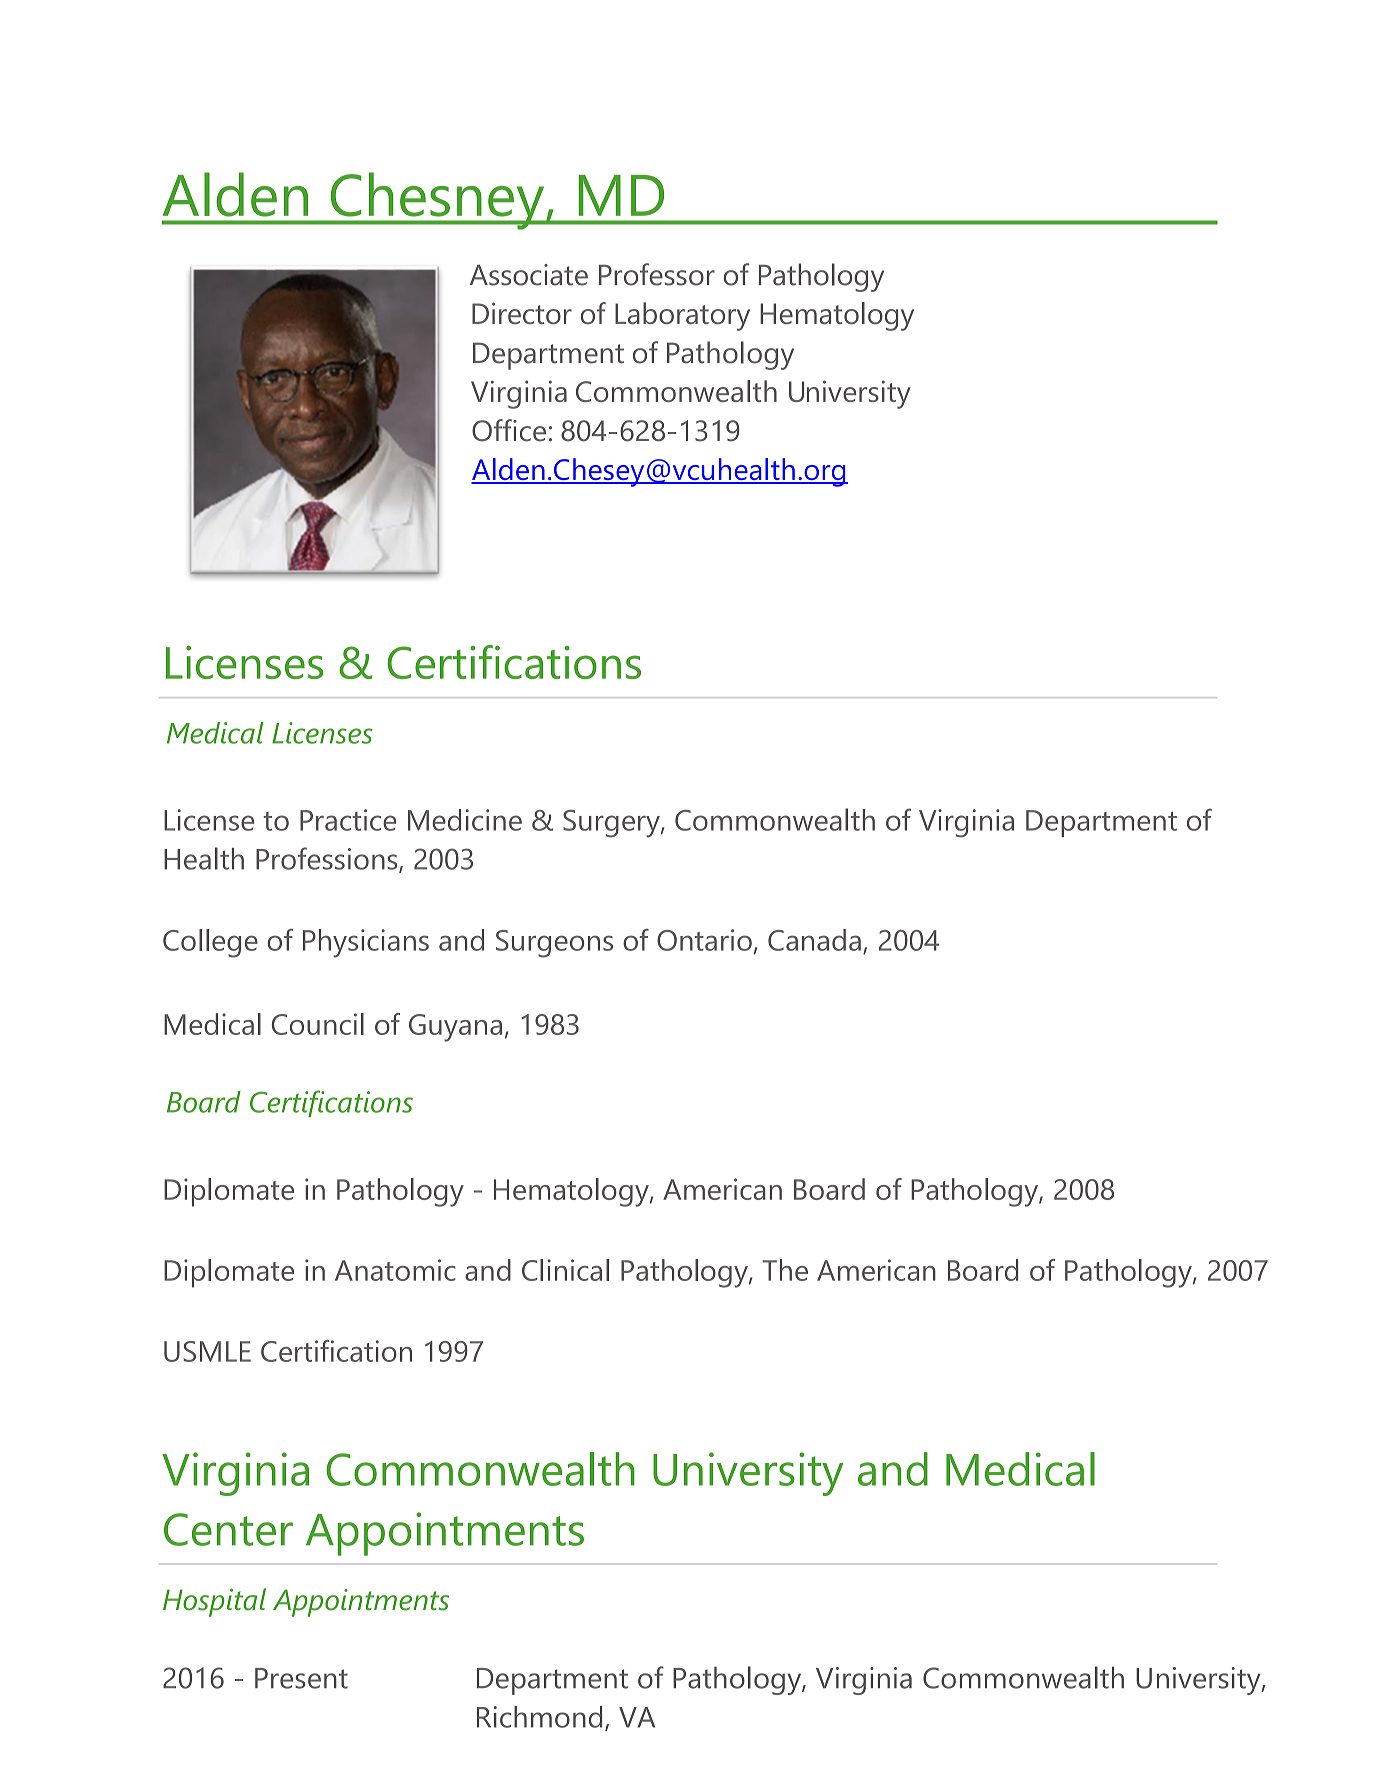 This screenshot has height=1780, width=1376. I want to click on Practice, so click(348, 820).
